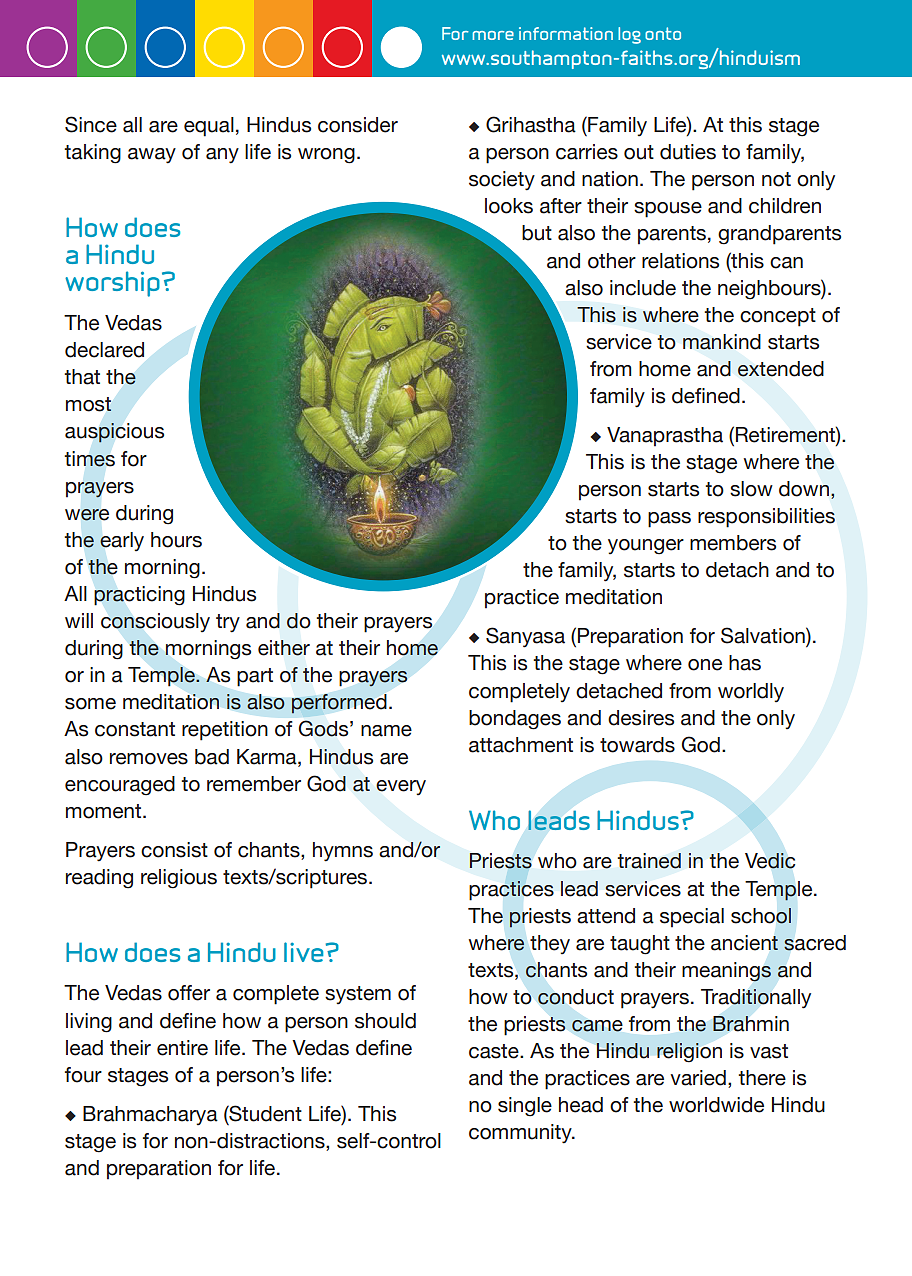 This screenshot has height=1276, width=912. Describe the element at coordinates (663, 33) in the screenshot. I see `onto` at that location.
